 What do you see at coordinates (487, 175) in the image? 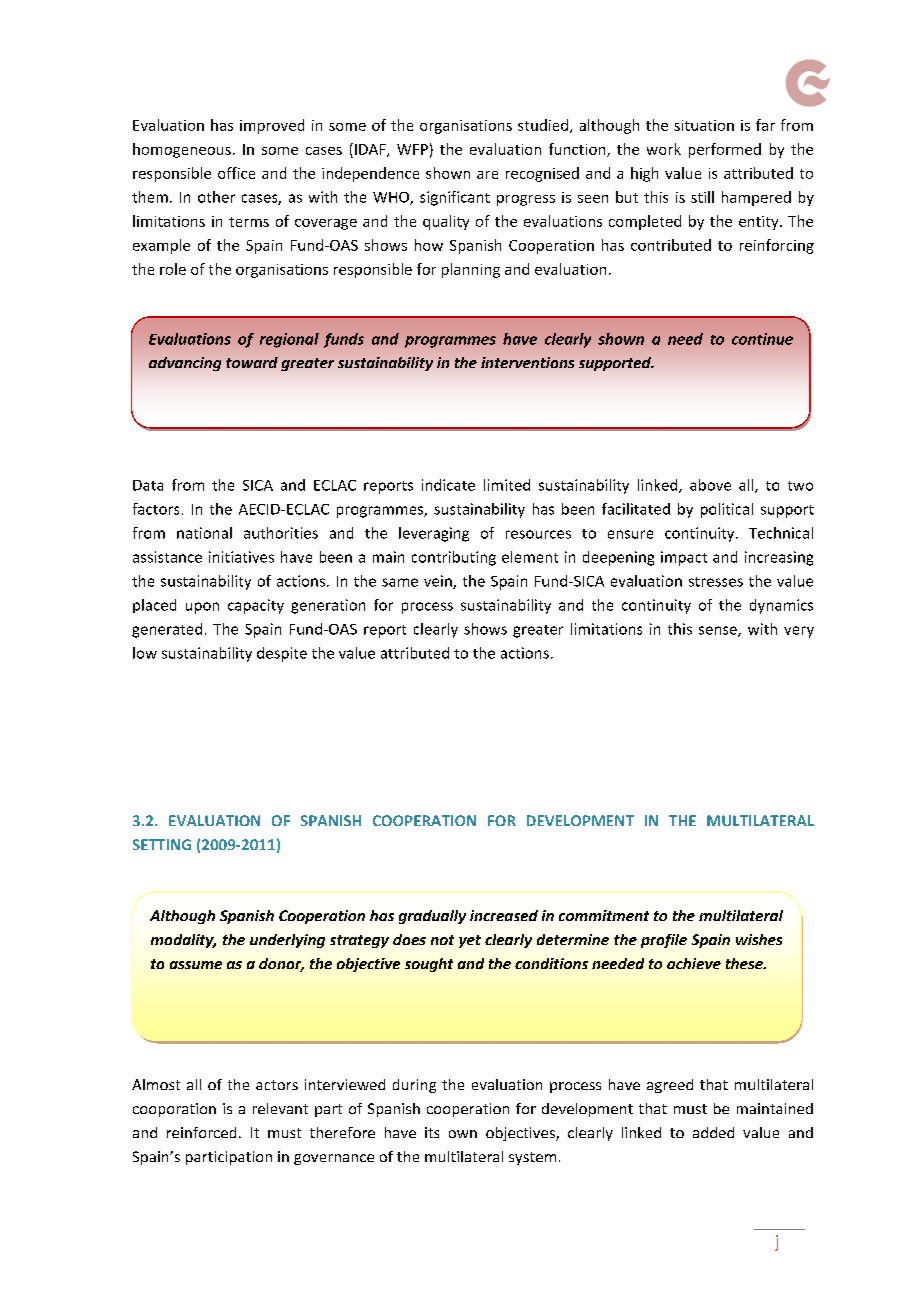
I see `are` at bounding box center [487, 175].
